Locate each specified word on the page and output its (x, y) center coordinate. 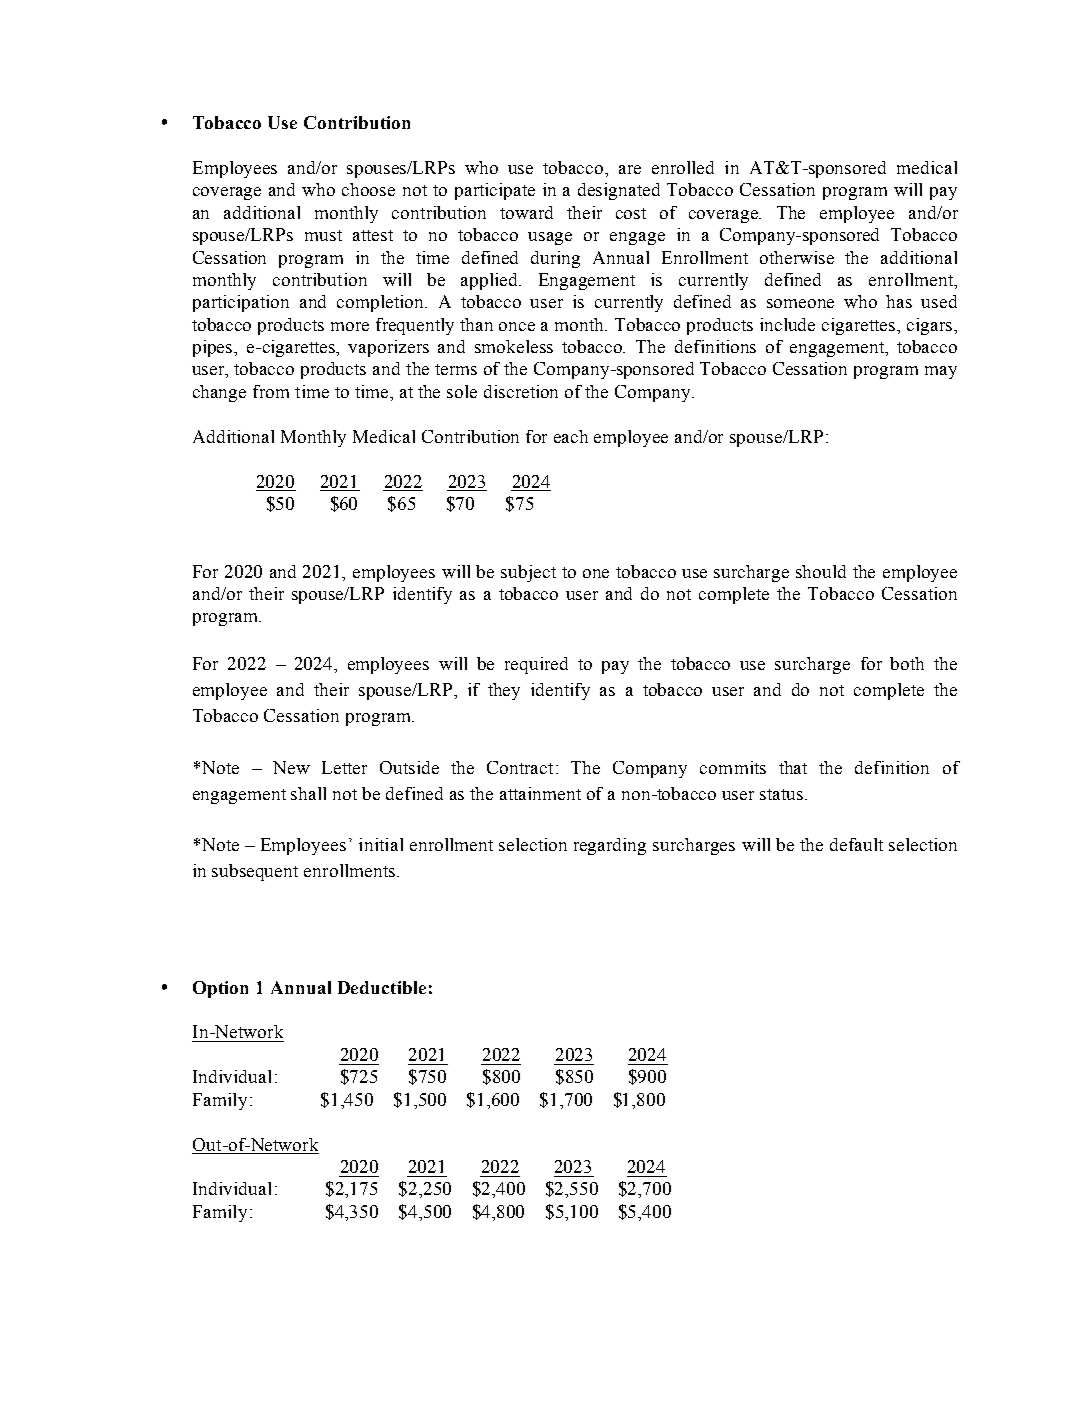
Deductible (382, 987)
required (536, 665)
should (821, 571)
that (793, 767)
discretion (521, 391)
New (291, 767)
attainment (540, 793)
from (271, 391)
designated (619, 191)
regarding (610, 846)
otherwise (797, 257)
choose (368, 189)
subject (528, 573)
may (941, 372)
